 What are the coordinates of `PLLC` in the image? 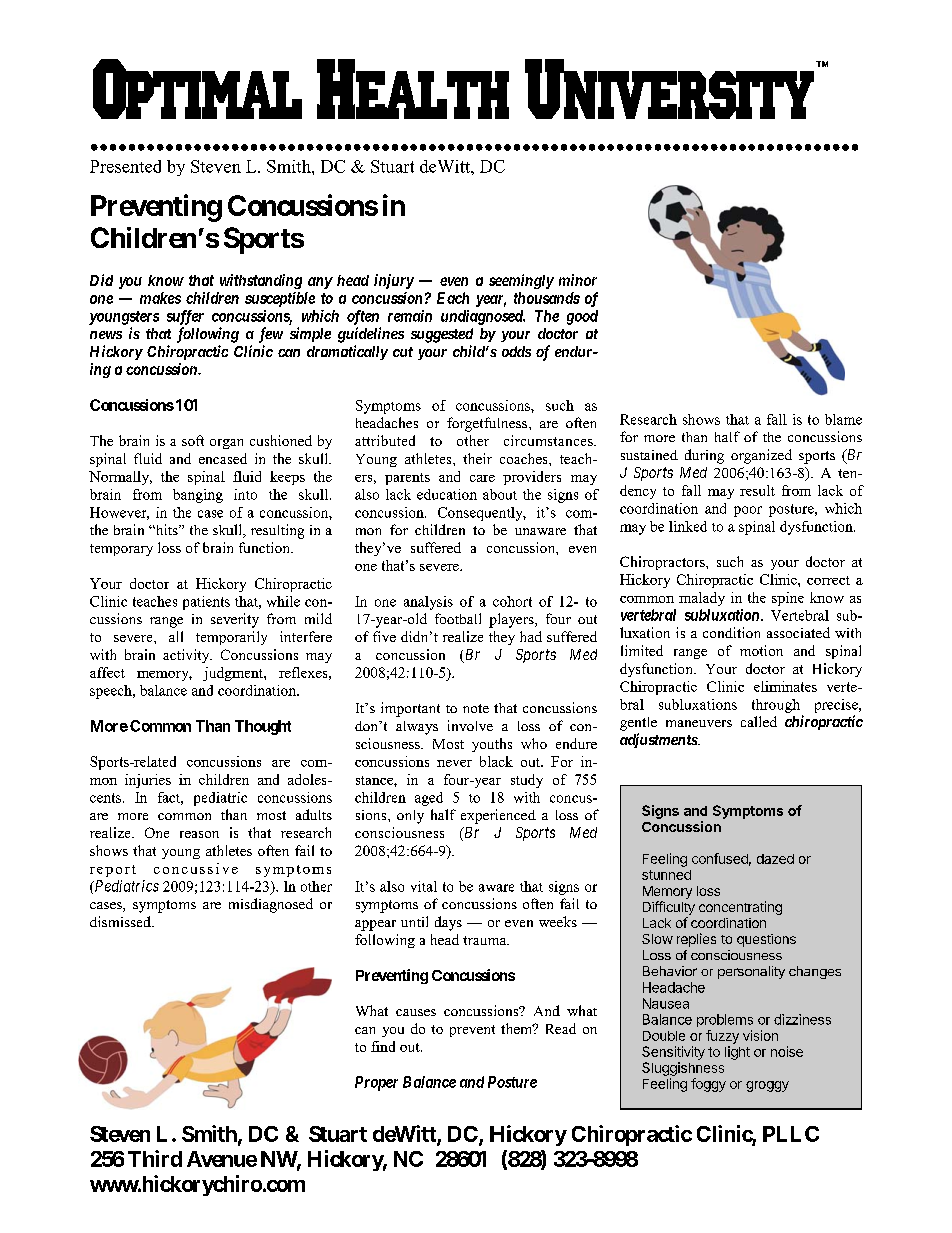 It's located at (791, 1134).
